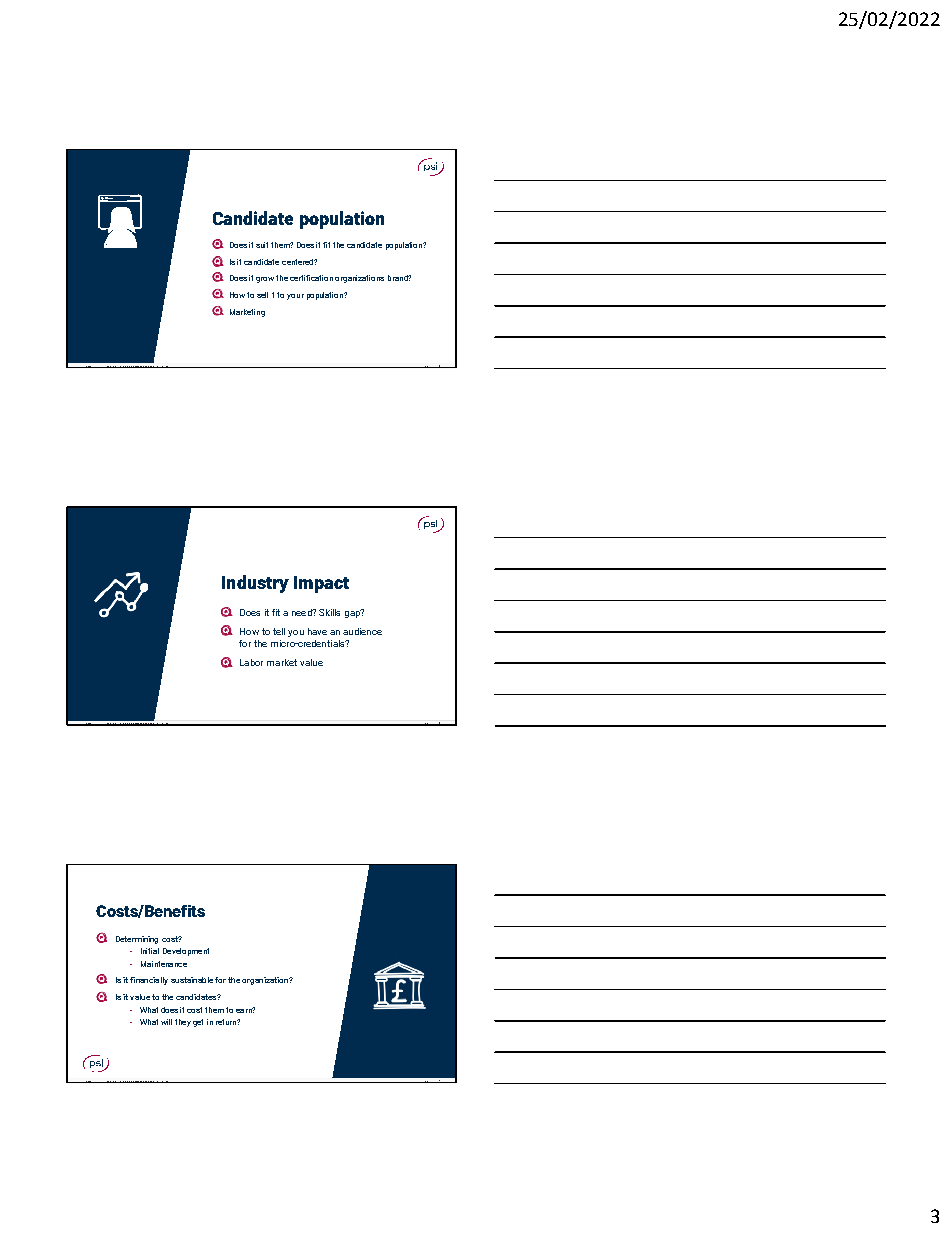  What do you see at coordinates (321, 584) in the document?
I see `Impact` at bounding box center [321, 584].
